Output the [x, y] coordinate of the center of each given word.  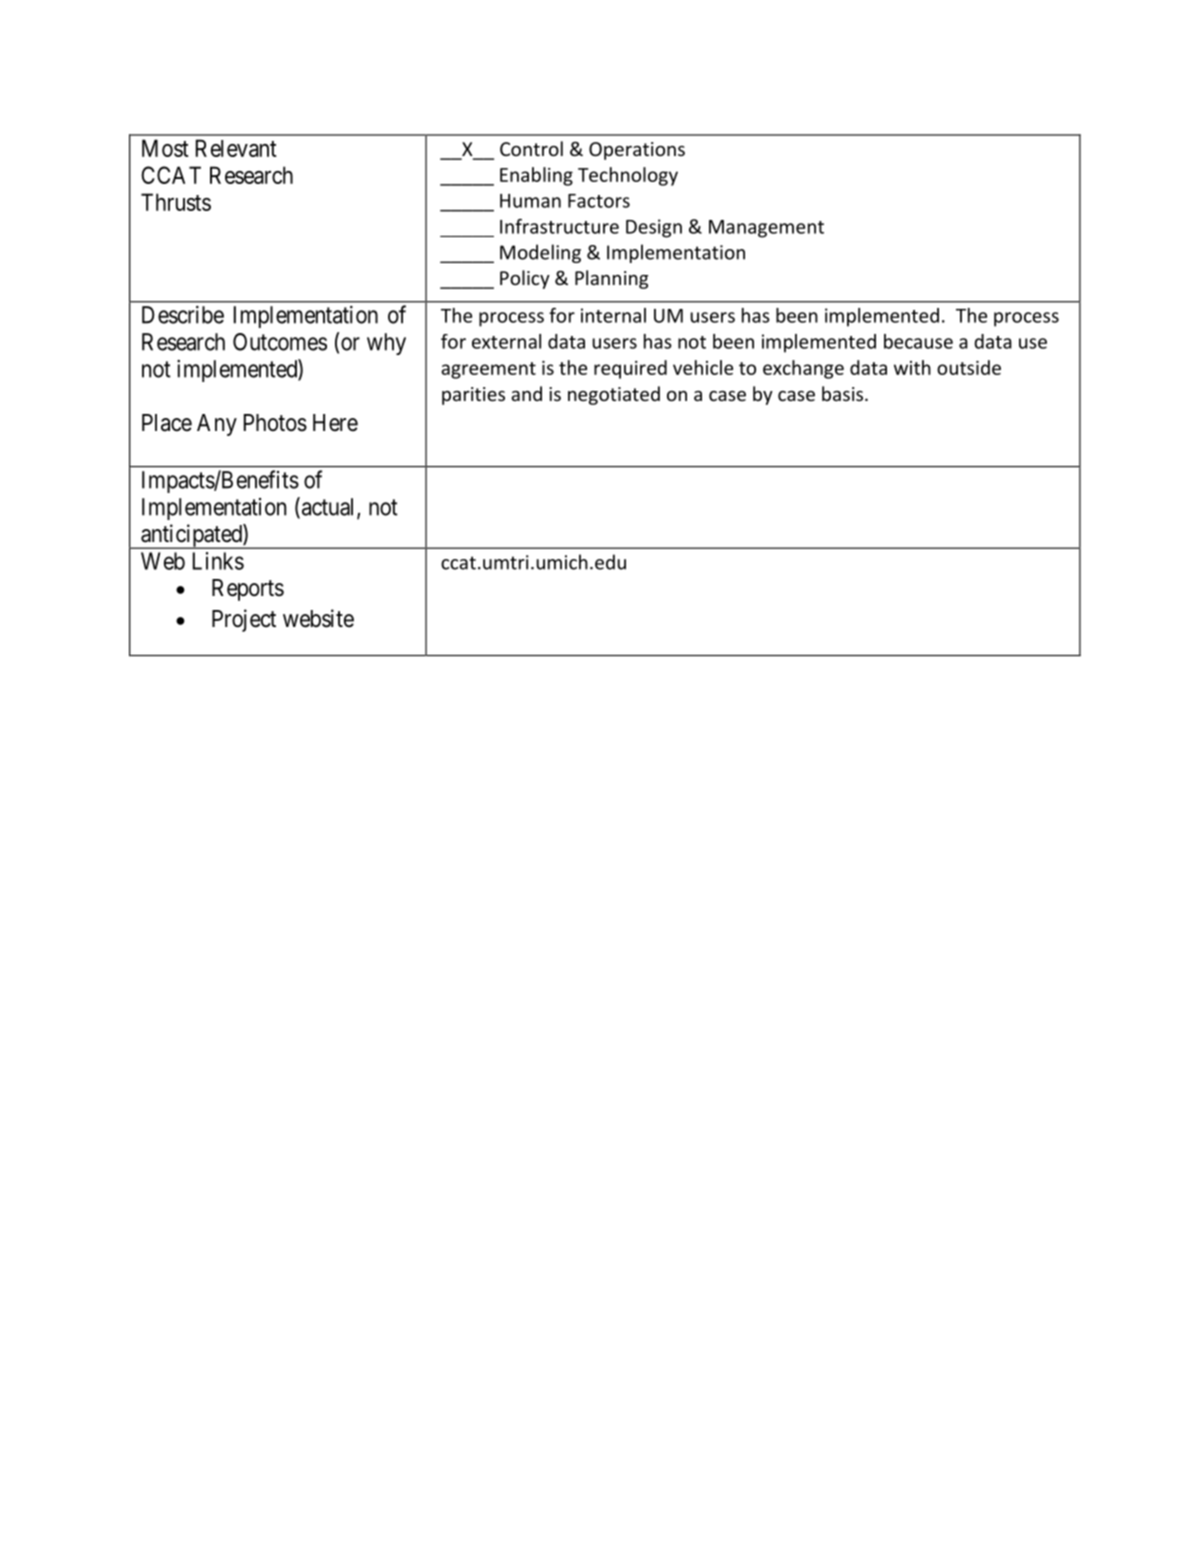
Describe [183, 315]
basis [842, 393]
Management [766, 229]
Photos [275, 423]
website [318, 618]
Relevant [236, 148]
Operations [637, 151]
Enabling [536, 176]
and [526, 393]
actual [328, 507]
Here [335, 423]
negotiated [614, 395]
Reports [248, 590]
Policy [525, 279]
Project [244, 620]
